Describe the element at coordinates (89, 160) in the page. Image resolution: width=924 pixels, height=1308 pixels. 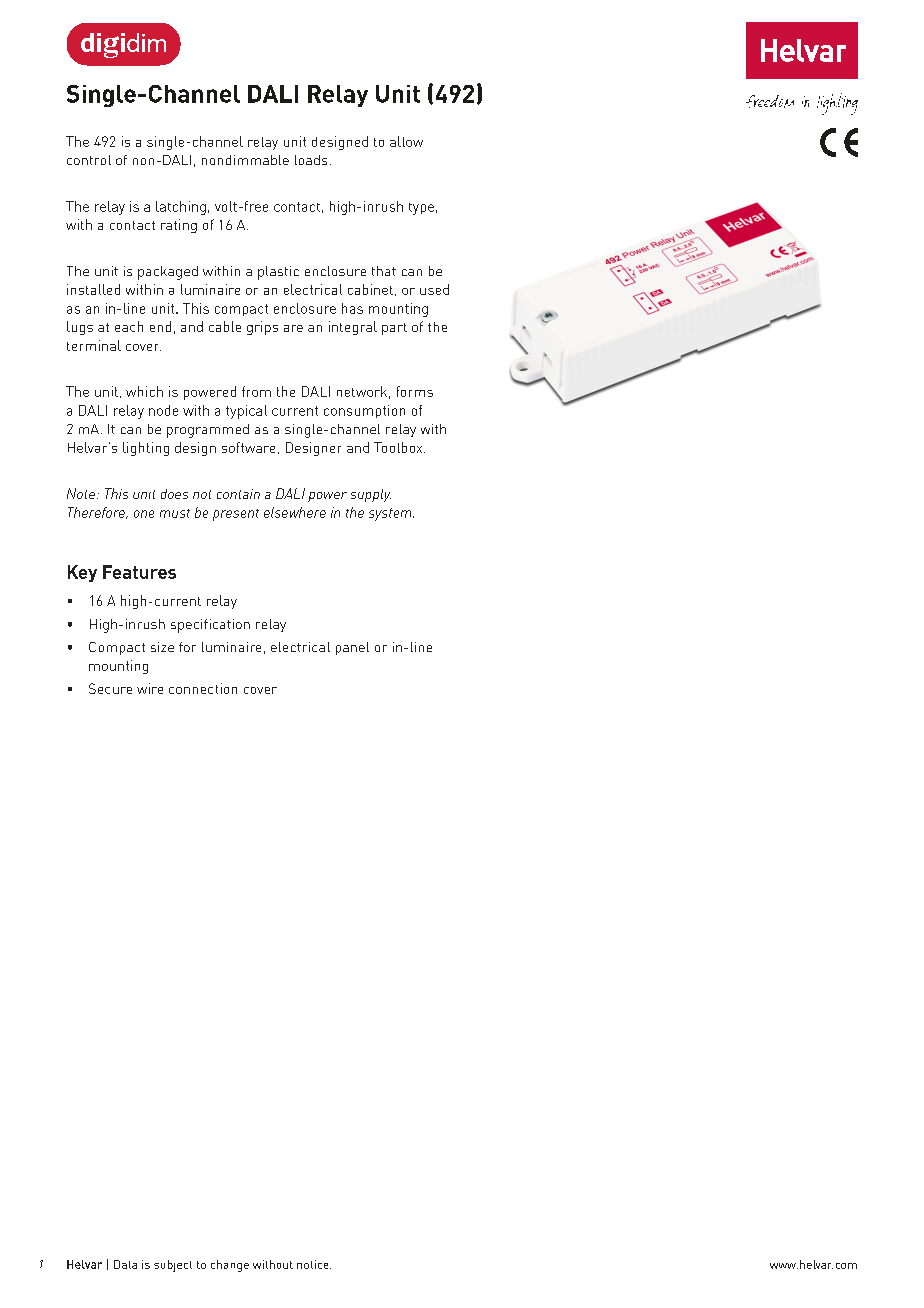
I see `control` at that location.
